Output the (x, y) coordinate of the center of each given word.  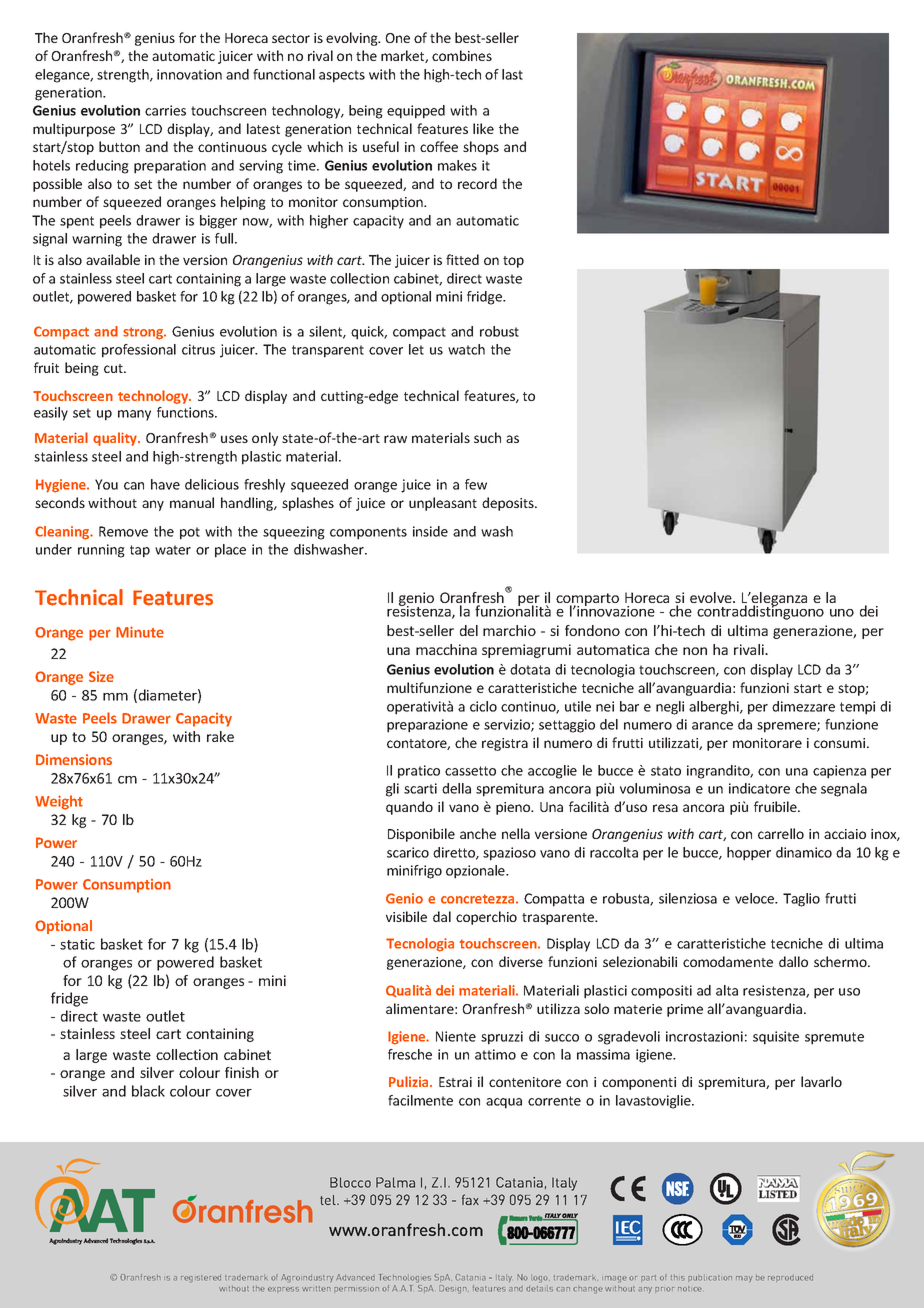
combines (462, 55)
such (487, 437)
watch (466, 349)
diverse (521, 961)
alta (727, 990)
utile (578, 706)
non (695, 651)
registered (201, 1279)
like (483, 128)
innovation (189, 74)
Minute (140, 632)
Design (454, 1289)
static (77, 944)
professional (139, 351)
